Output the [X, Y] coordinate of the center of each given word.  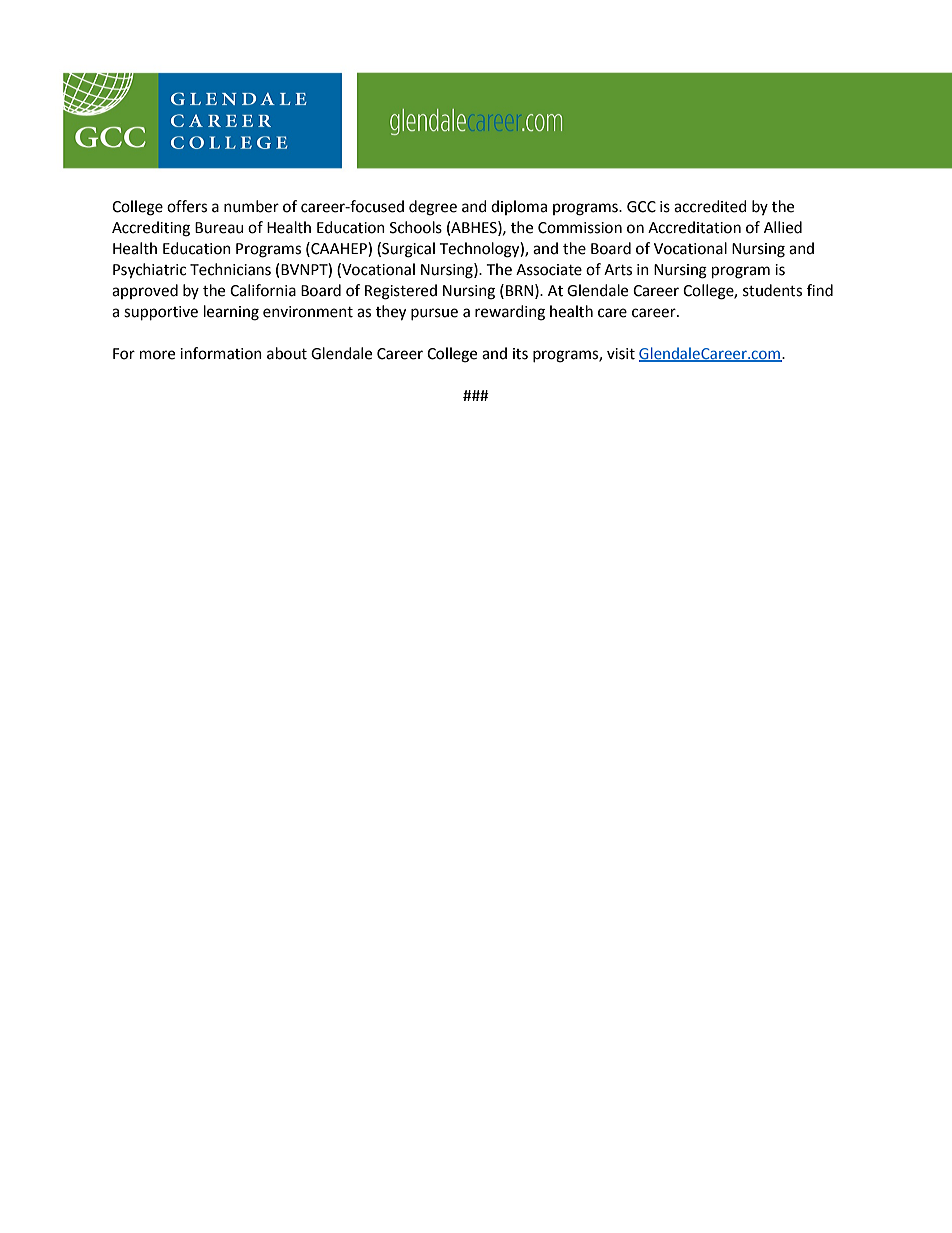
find [820, 290]
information [221, 353]
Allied [783, 227]
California [263, 290]
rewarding [510, 313]
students [772, 290]
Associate [549, 270]
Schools [416, 227]
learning [231, 313]
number [251, 206]
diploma [519, 207]
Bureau [219, 228]
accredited [710, 206]
